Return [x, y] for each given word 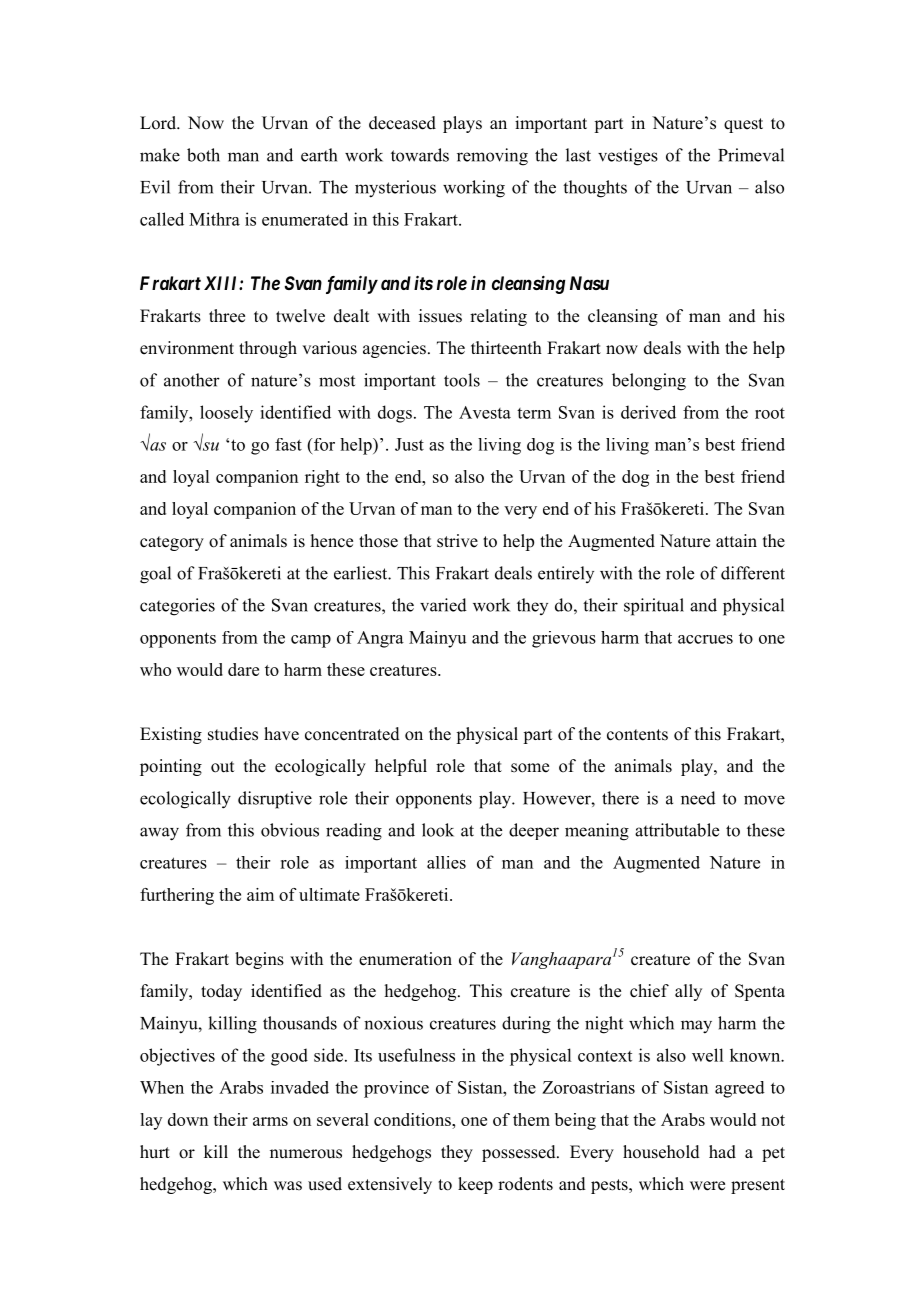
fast [288, 444]
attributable [677, 830]
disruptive [275, 800]
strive [457, 541]
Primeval [751, 155]
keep [475, 1185]
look [438, 830]
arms [270, 1121]
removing [492, 157]
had [722, 1152]
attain [736, 540]
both [203, 155]
